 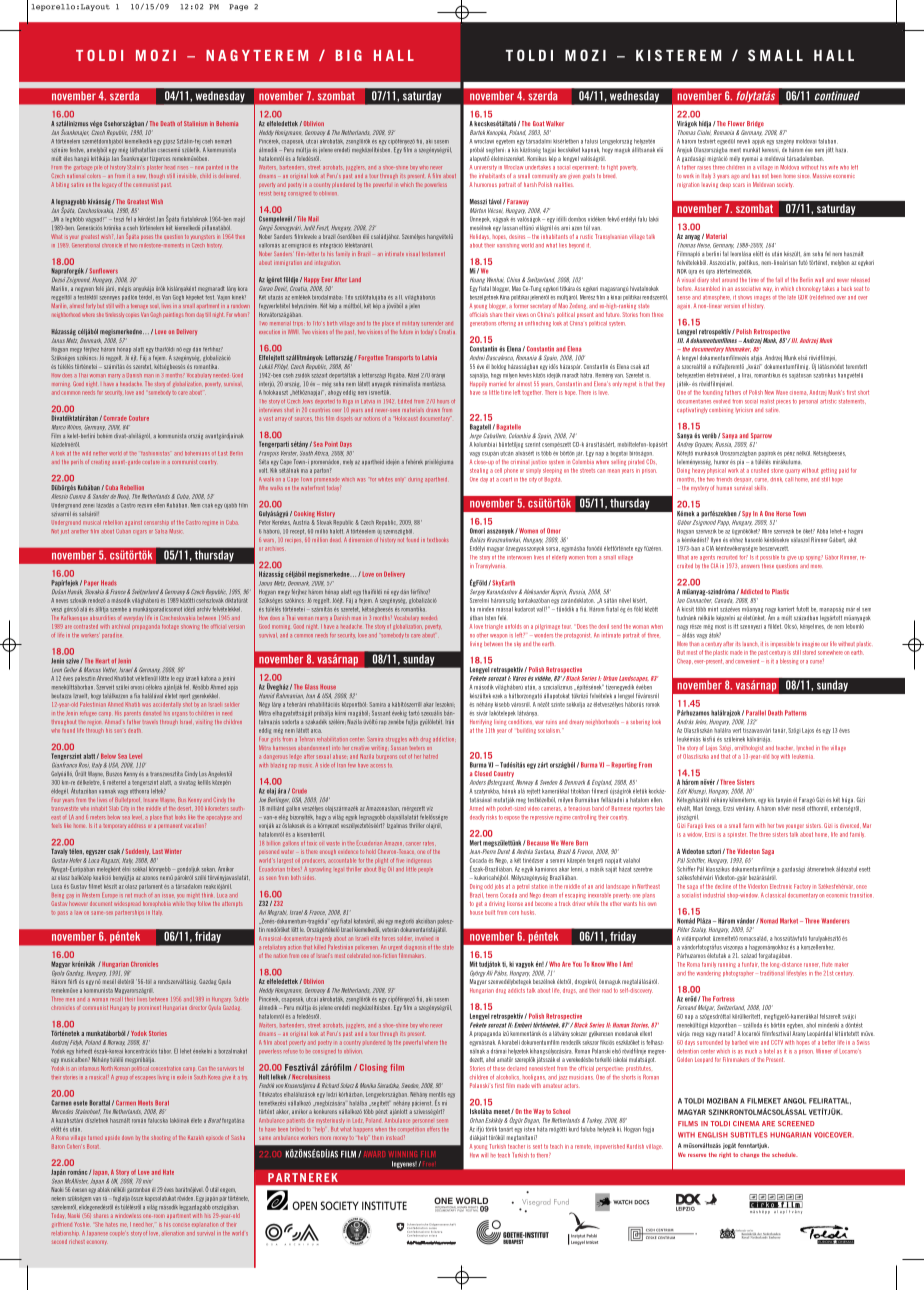 What do you see at coordinates (181, 1225) in the screenshot?
I see `concise` at bounding box center [181, 1225].
